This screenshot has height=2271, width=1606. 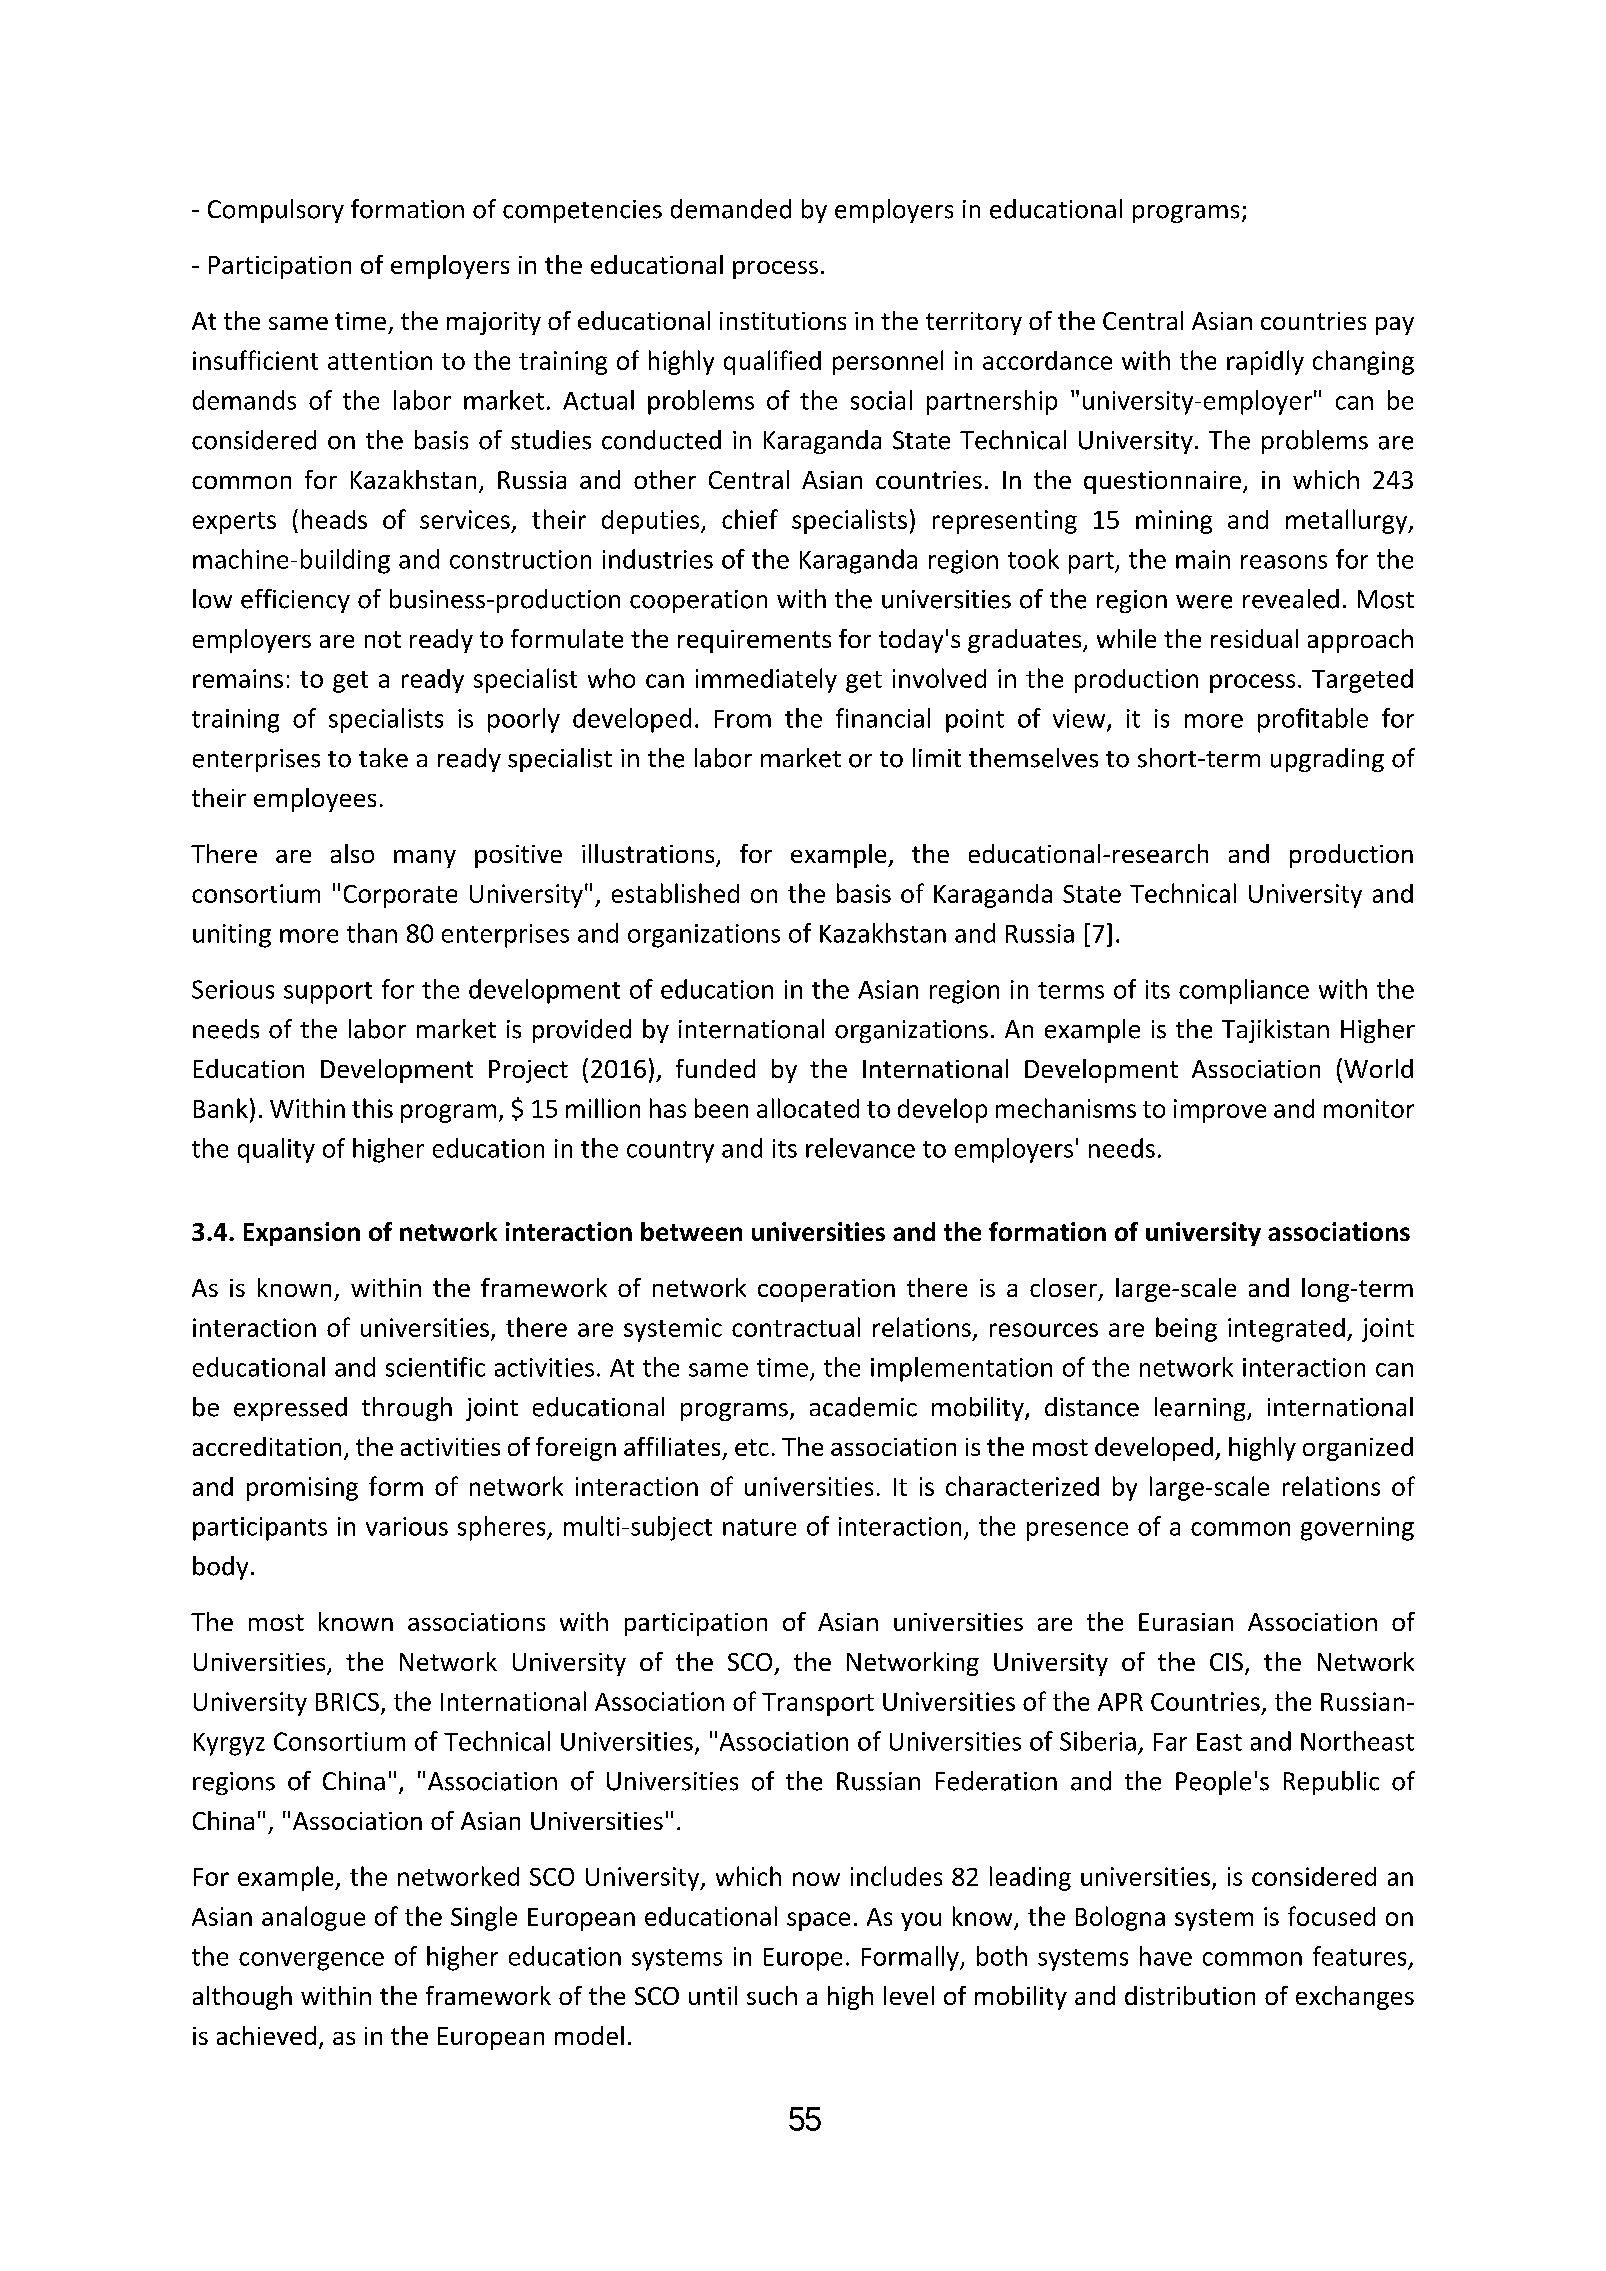 What do you see at coordinates (407, 1526) in the screenshot?
I see `various` at bounding box center [407, 1526].
